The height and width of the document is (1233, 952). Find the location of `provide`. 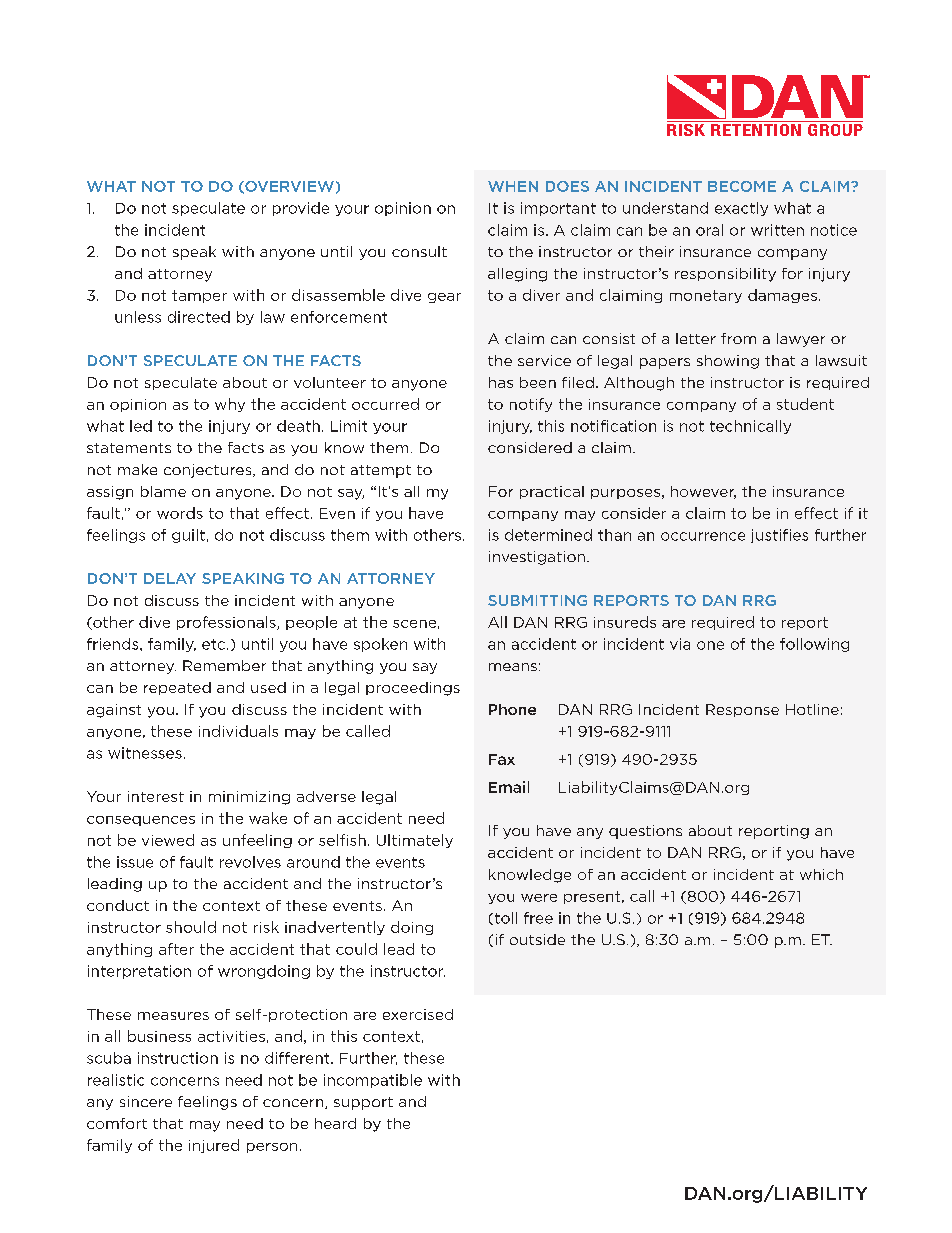

provide is located at coordinates (301, 209).
